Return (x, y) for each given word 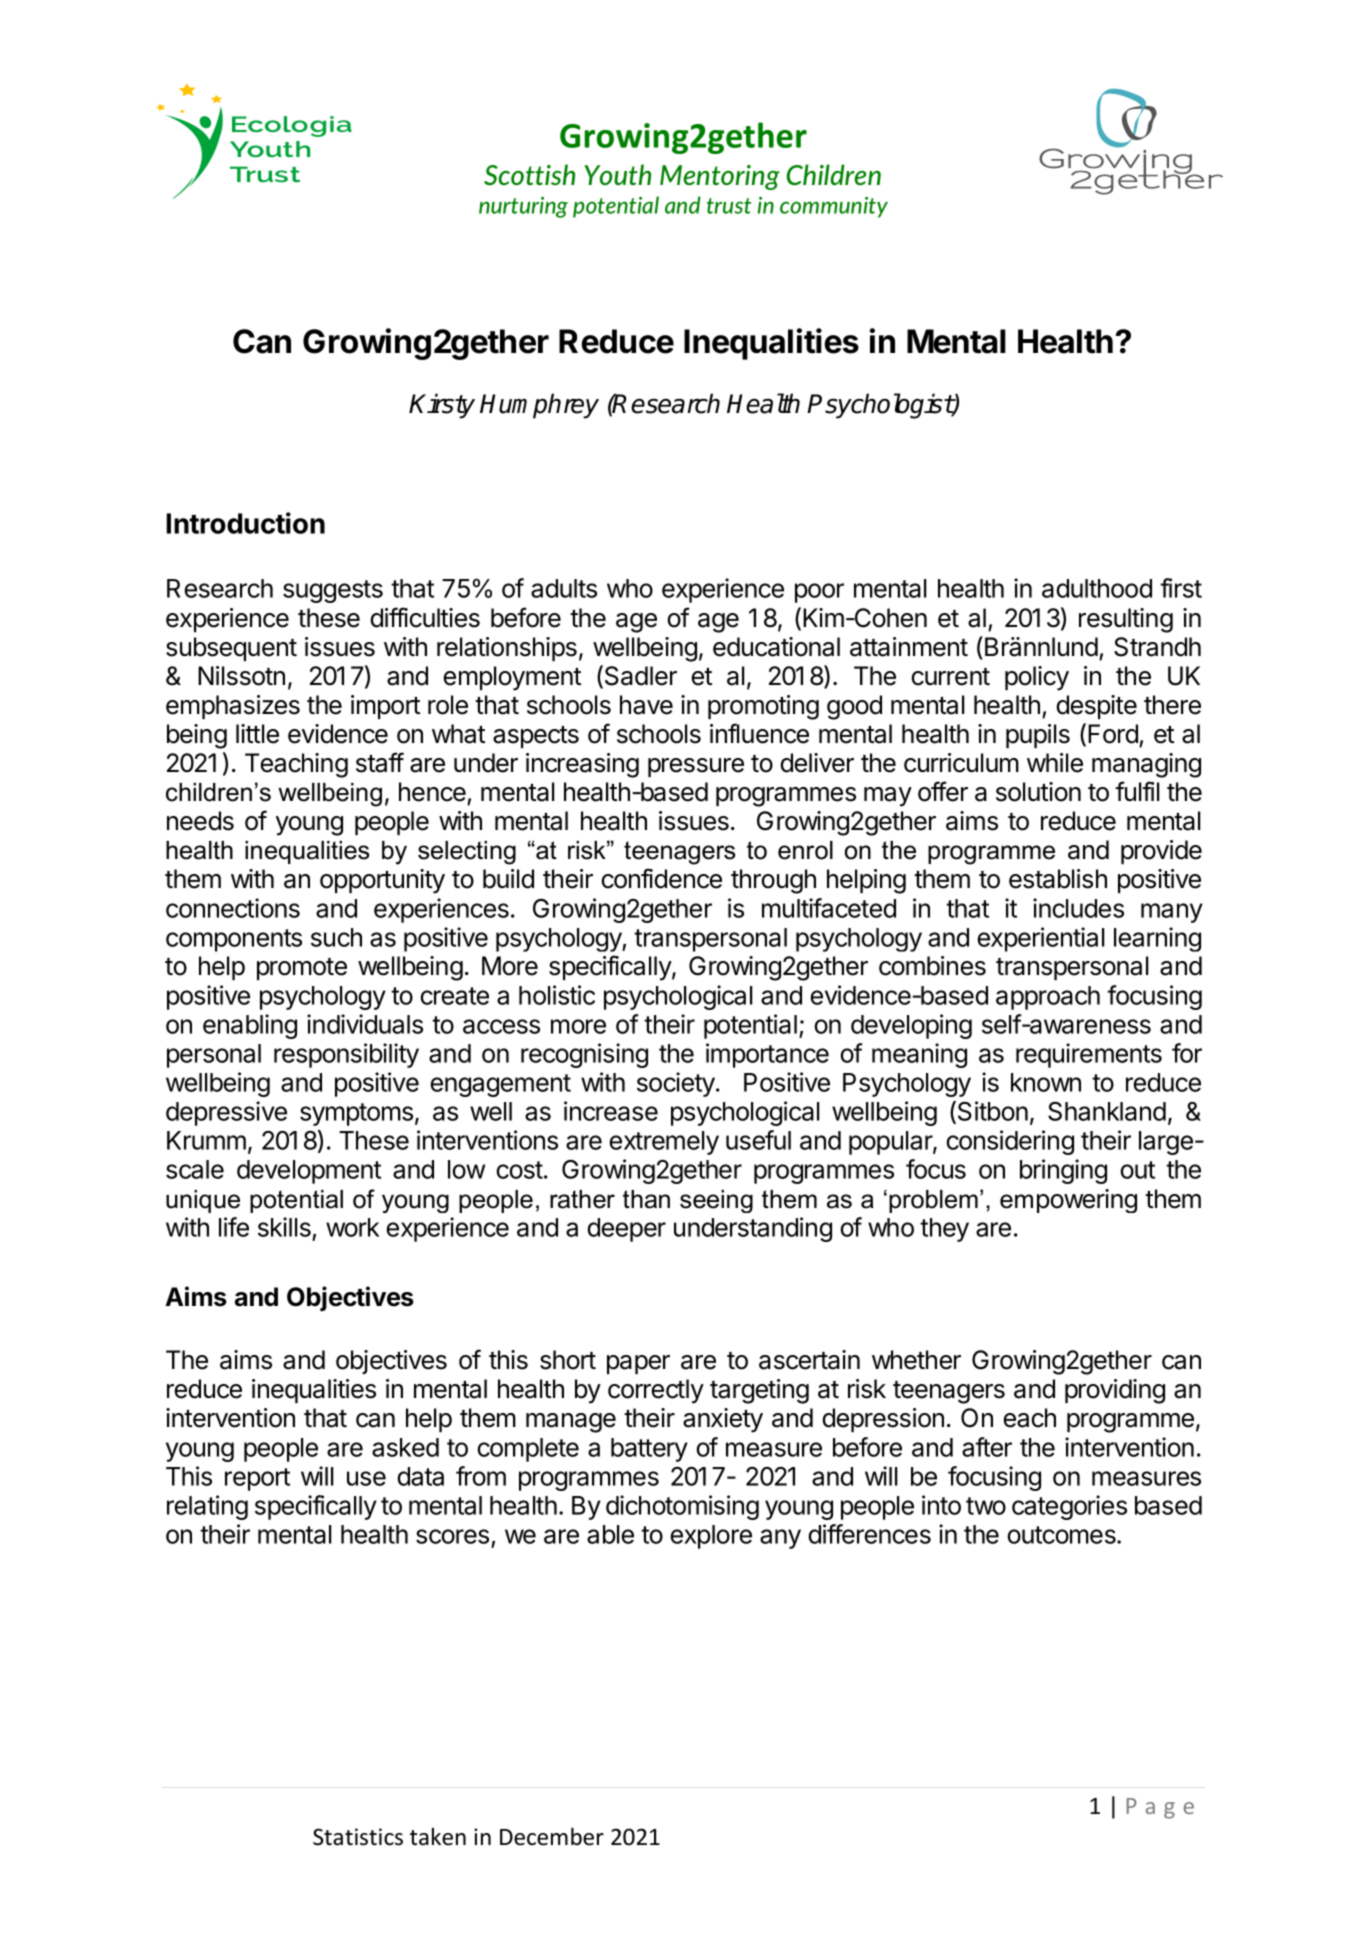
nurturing (523, 207)
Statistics (358, 1837)
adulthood (1097, 588)
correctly (656, 1391)
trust (729, 206)
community (834, 207)
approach (1048, 998)
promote (302, 969)
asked (405, 1447)
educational (776, 647)
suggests (333, 591)
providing (1115, 1391)
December (552, 1836)
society (677, 1084)
